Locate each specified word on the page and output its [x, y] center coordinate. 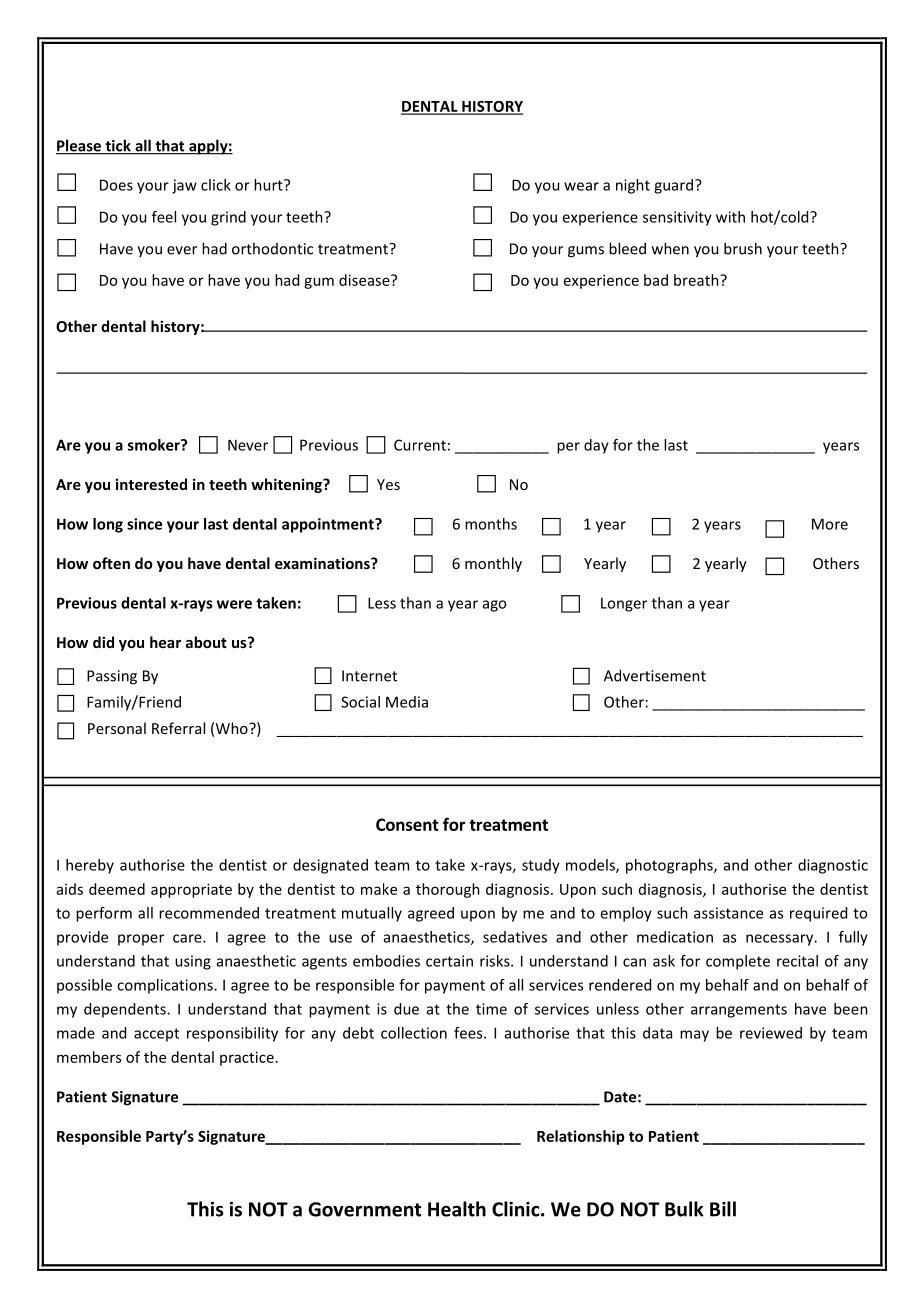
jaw [184, 186]
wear [581, 186]
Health [457, 1209]
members [89, 1057]
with [730, 217]
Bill [723, 1209]
